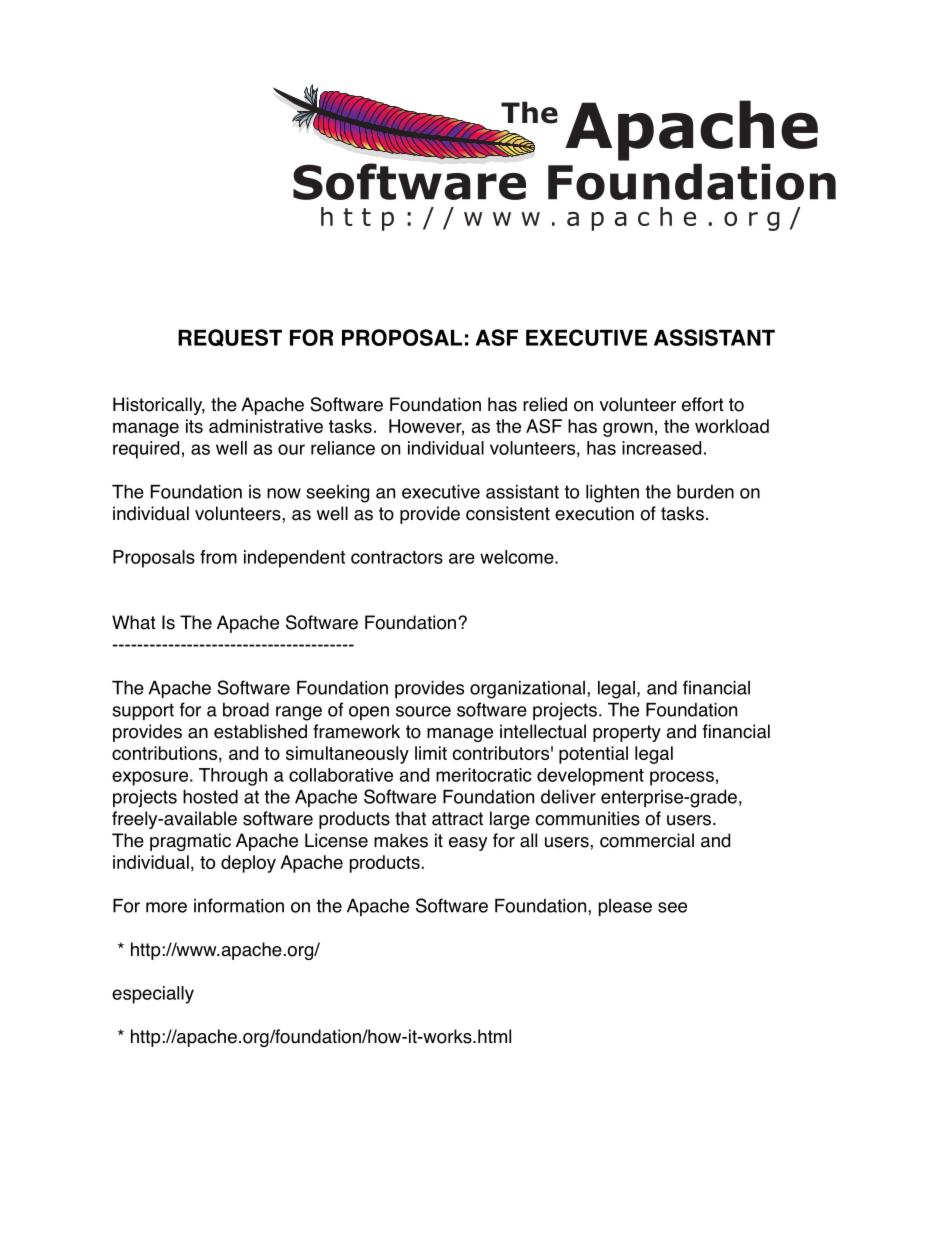 Image resolution: width=952 pixels, height=1233 pixels. Describe the element at coordinates (423, 711) in the document. I see `source` at that location.
